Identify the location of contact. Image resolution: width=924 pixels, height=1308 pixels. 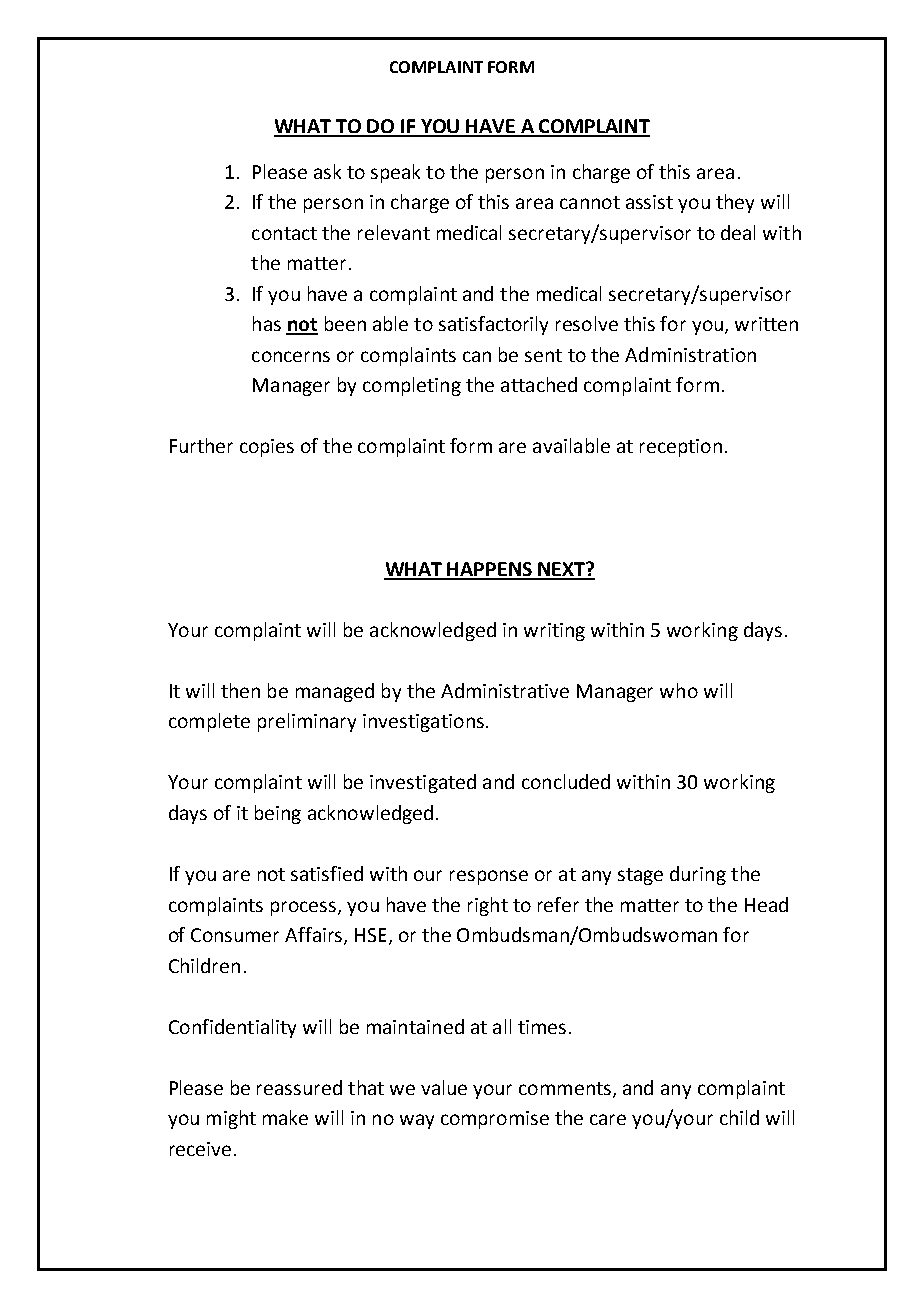
(284, 233).
